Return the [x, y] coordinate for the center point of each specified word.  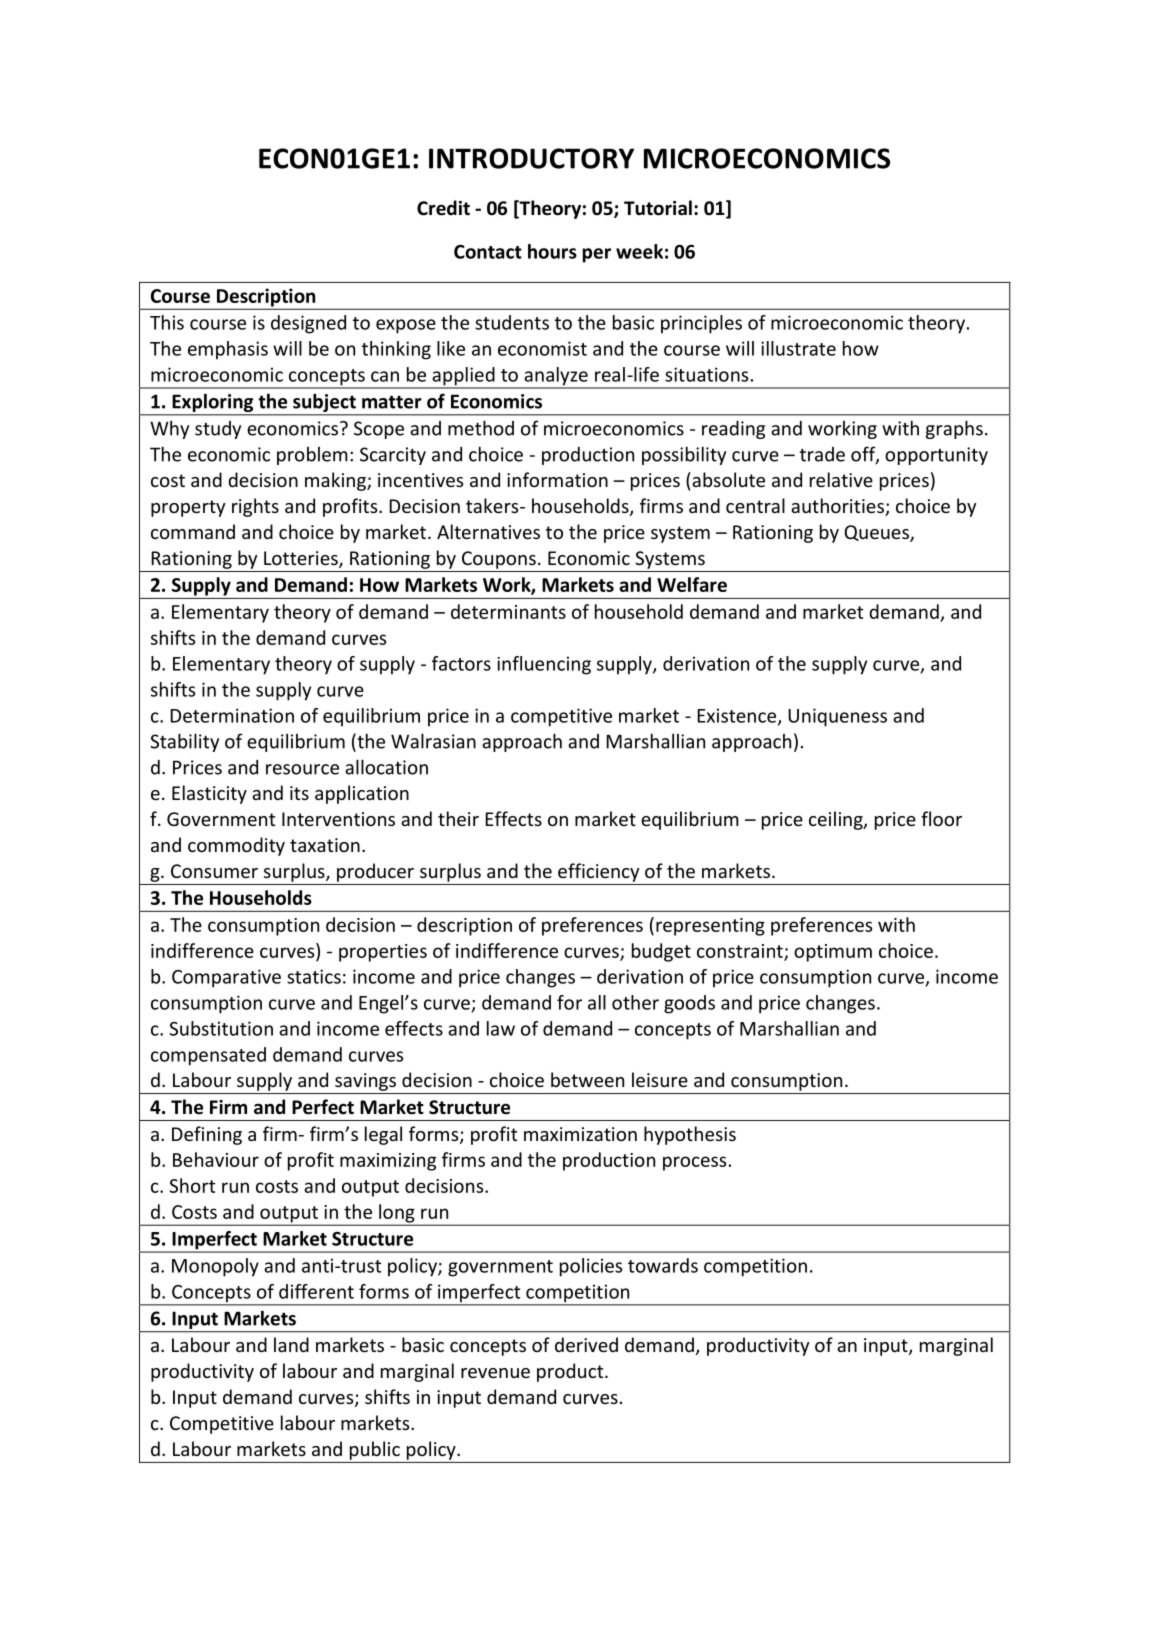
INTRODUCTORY [531, 158]
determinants [508, 611]
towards [663, 1265]
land [291, 1344]
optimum [833, 953]
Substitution [221, 1028]
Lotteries [302, 559]
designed [308, 324]
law [501, 1028]
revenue [495, 1373]
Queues [877, 533]
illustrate [798, 348]
